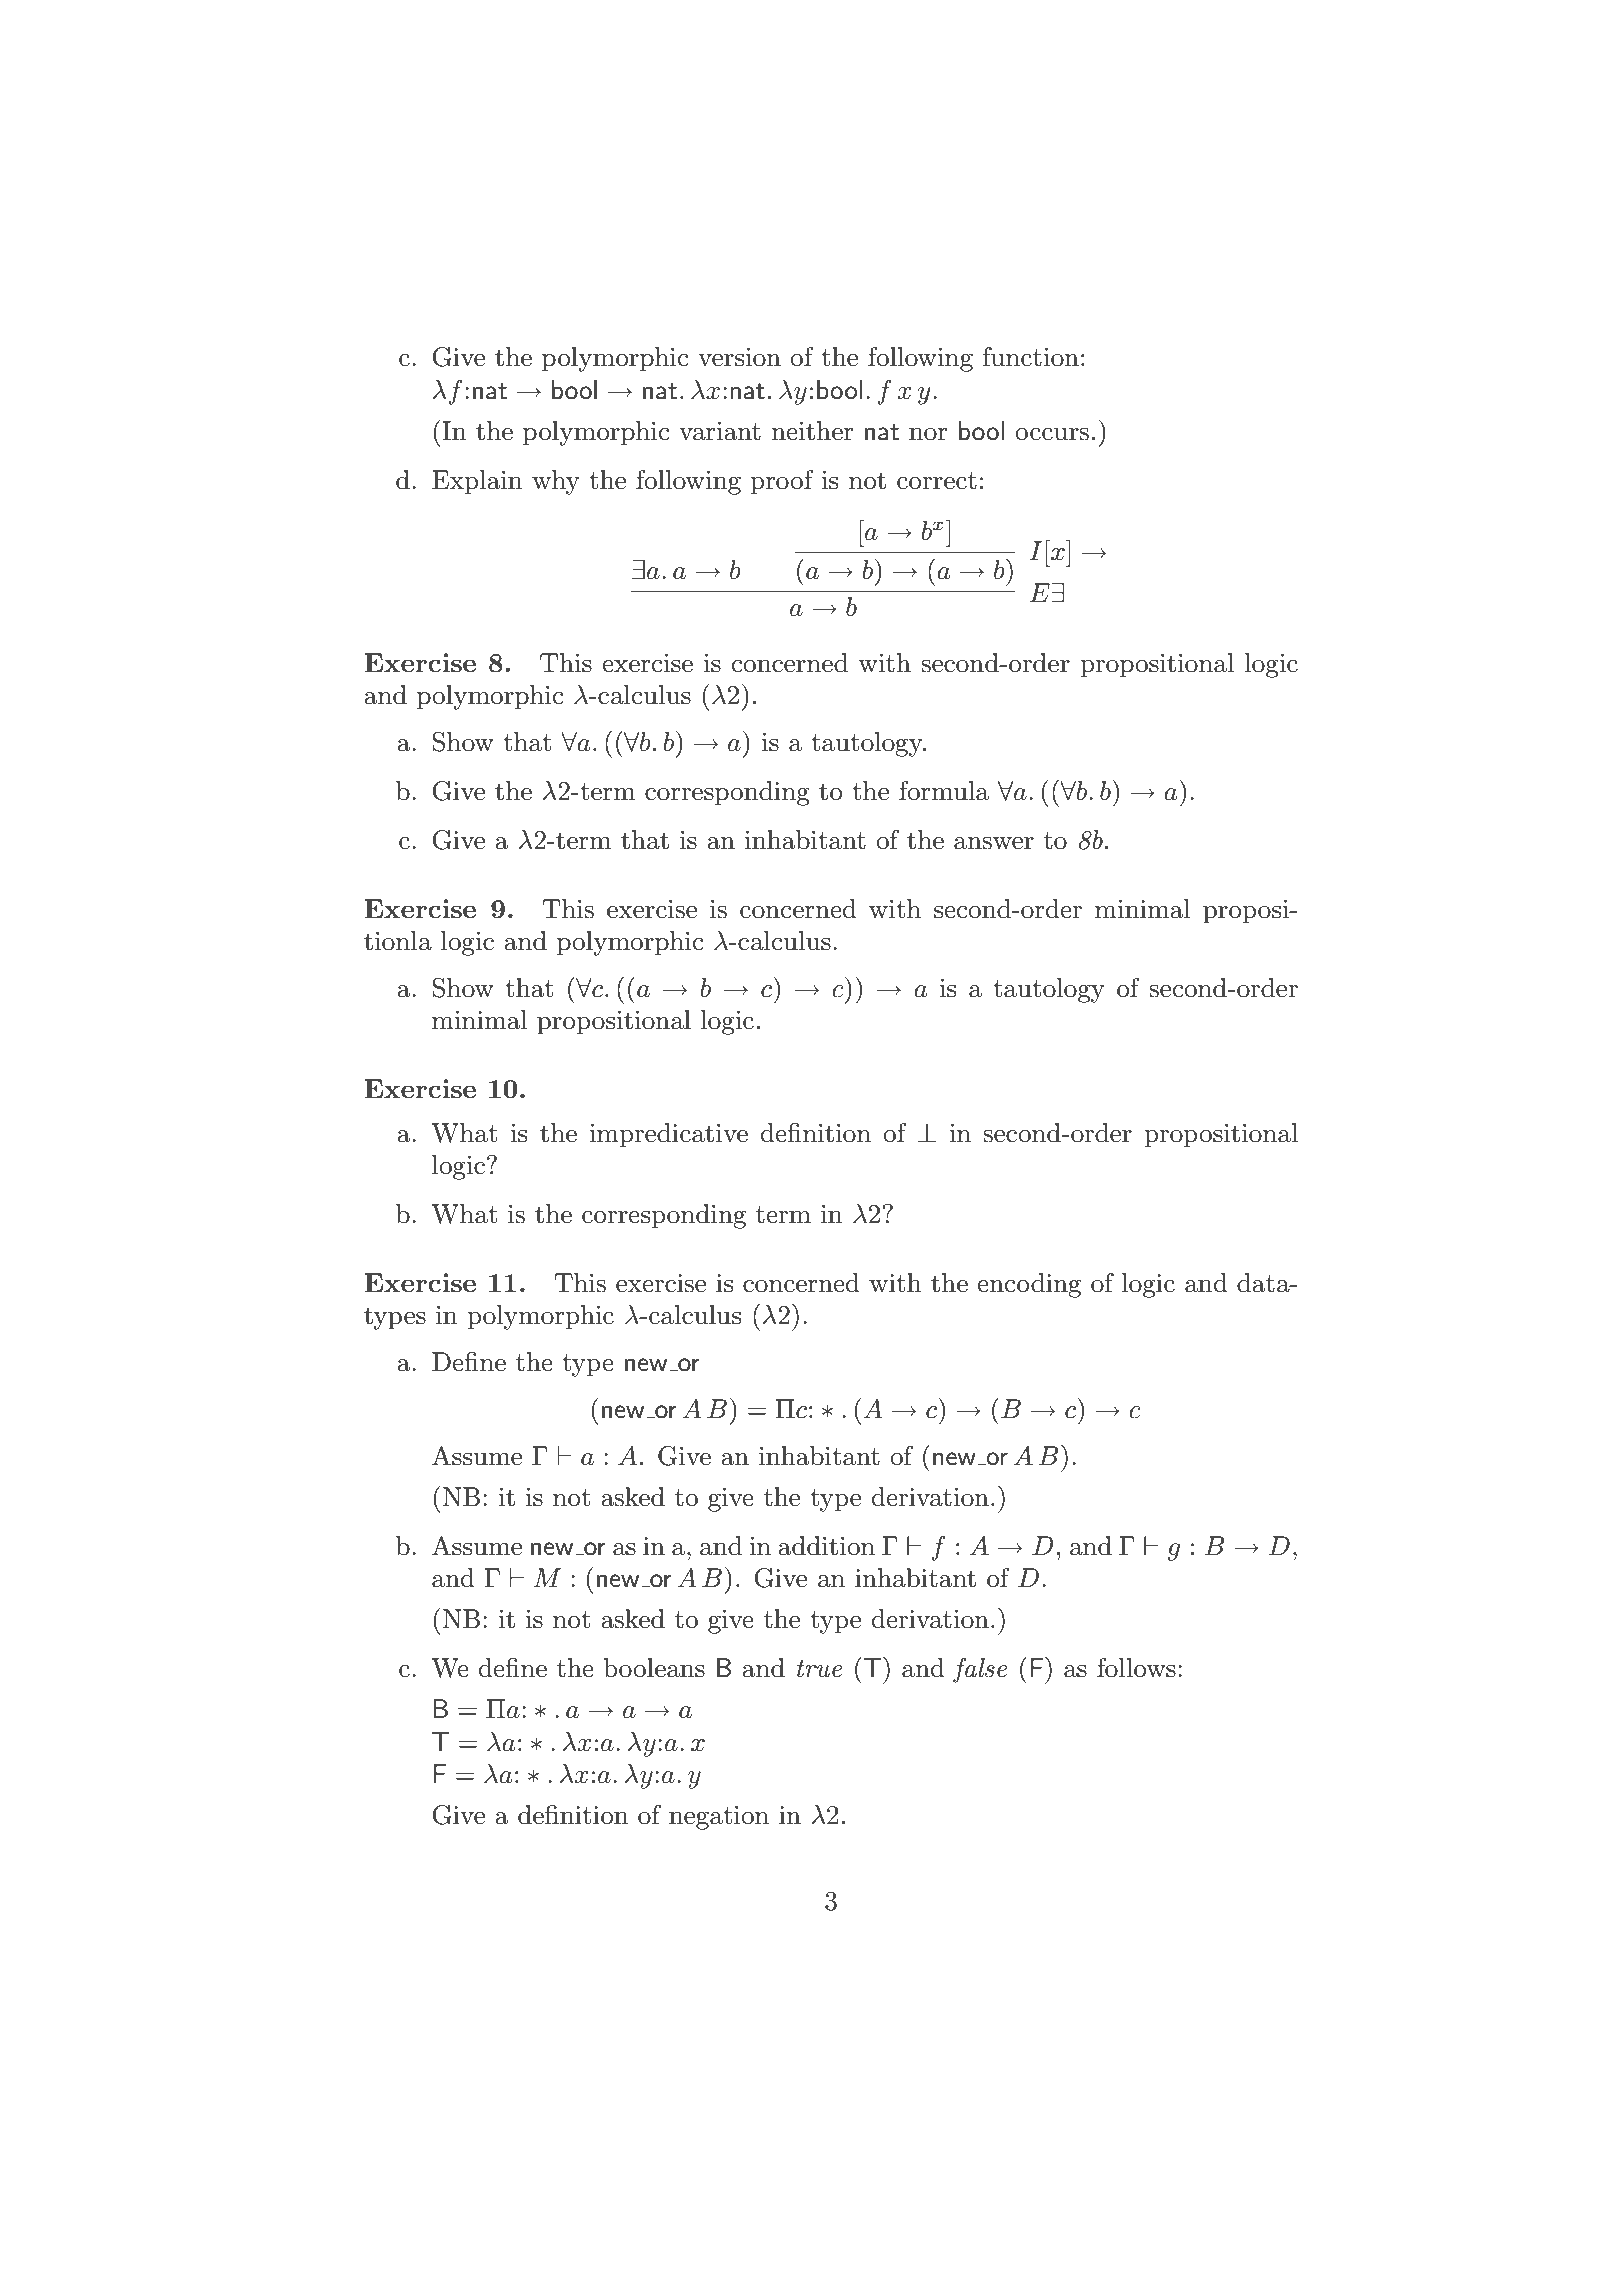  I want to click on answer, so click(994, 843).
